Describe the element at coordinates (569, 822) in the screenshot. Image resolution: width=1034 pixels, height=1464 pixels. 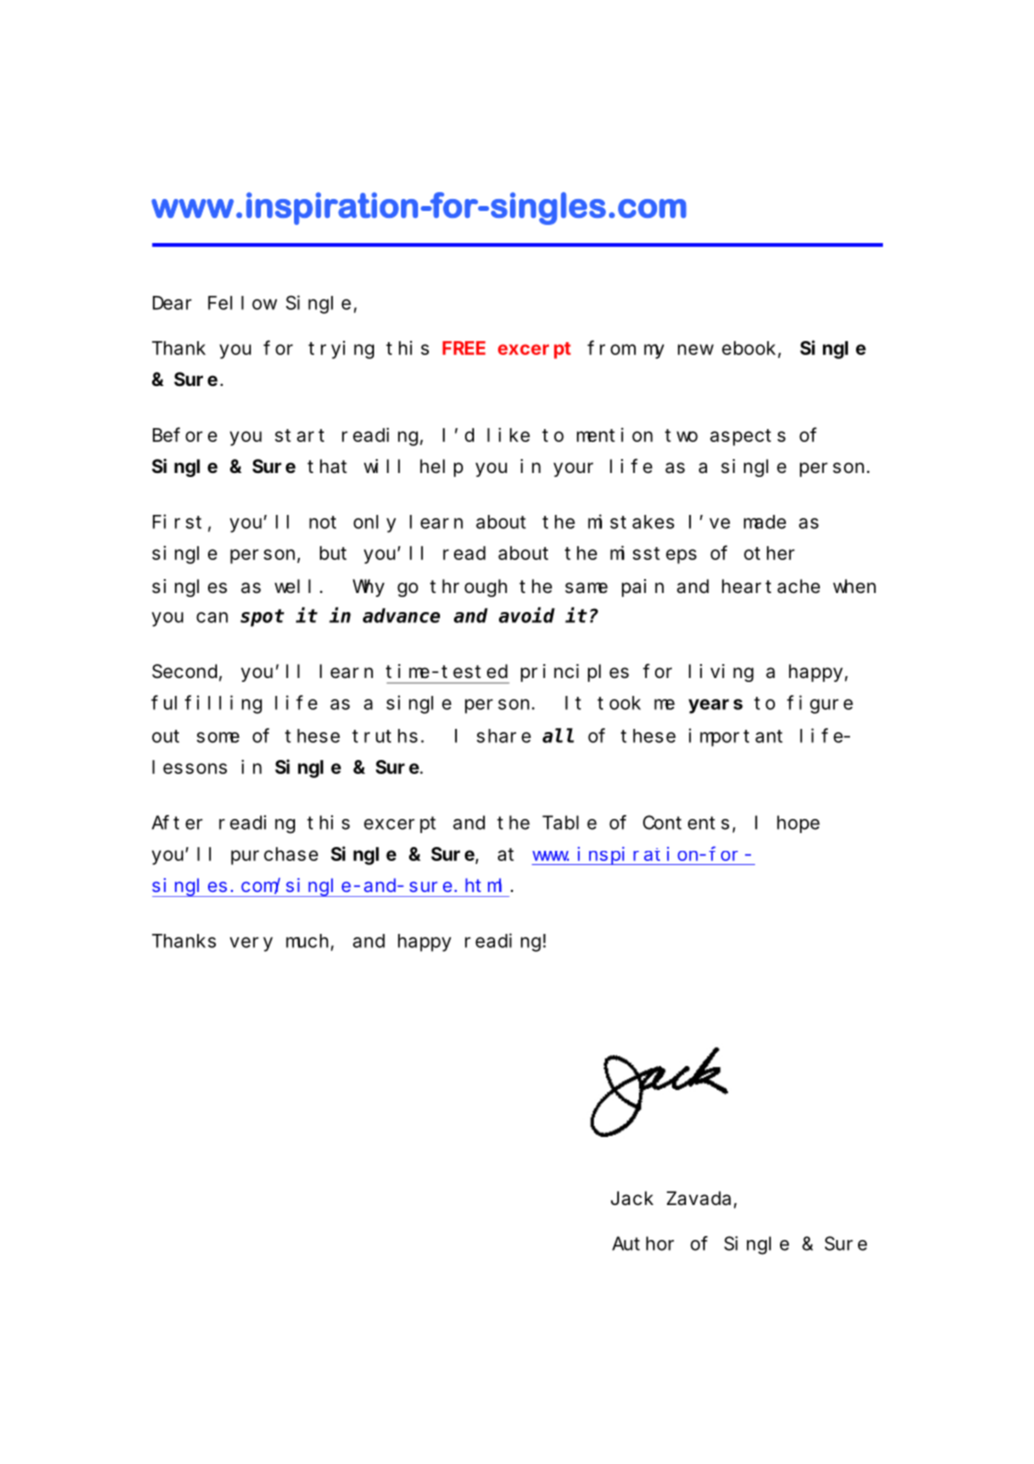
I see `Table` at that location.
